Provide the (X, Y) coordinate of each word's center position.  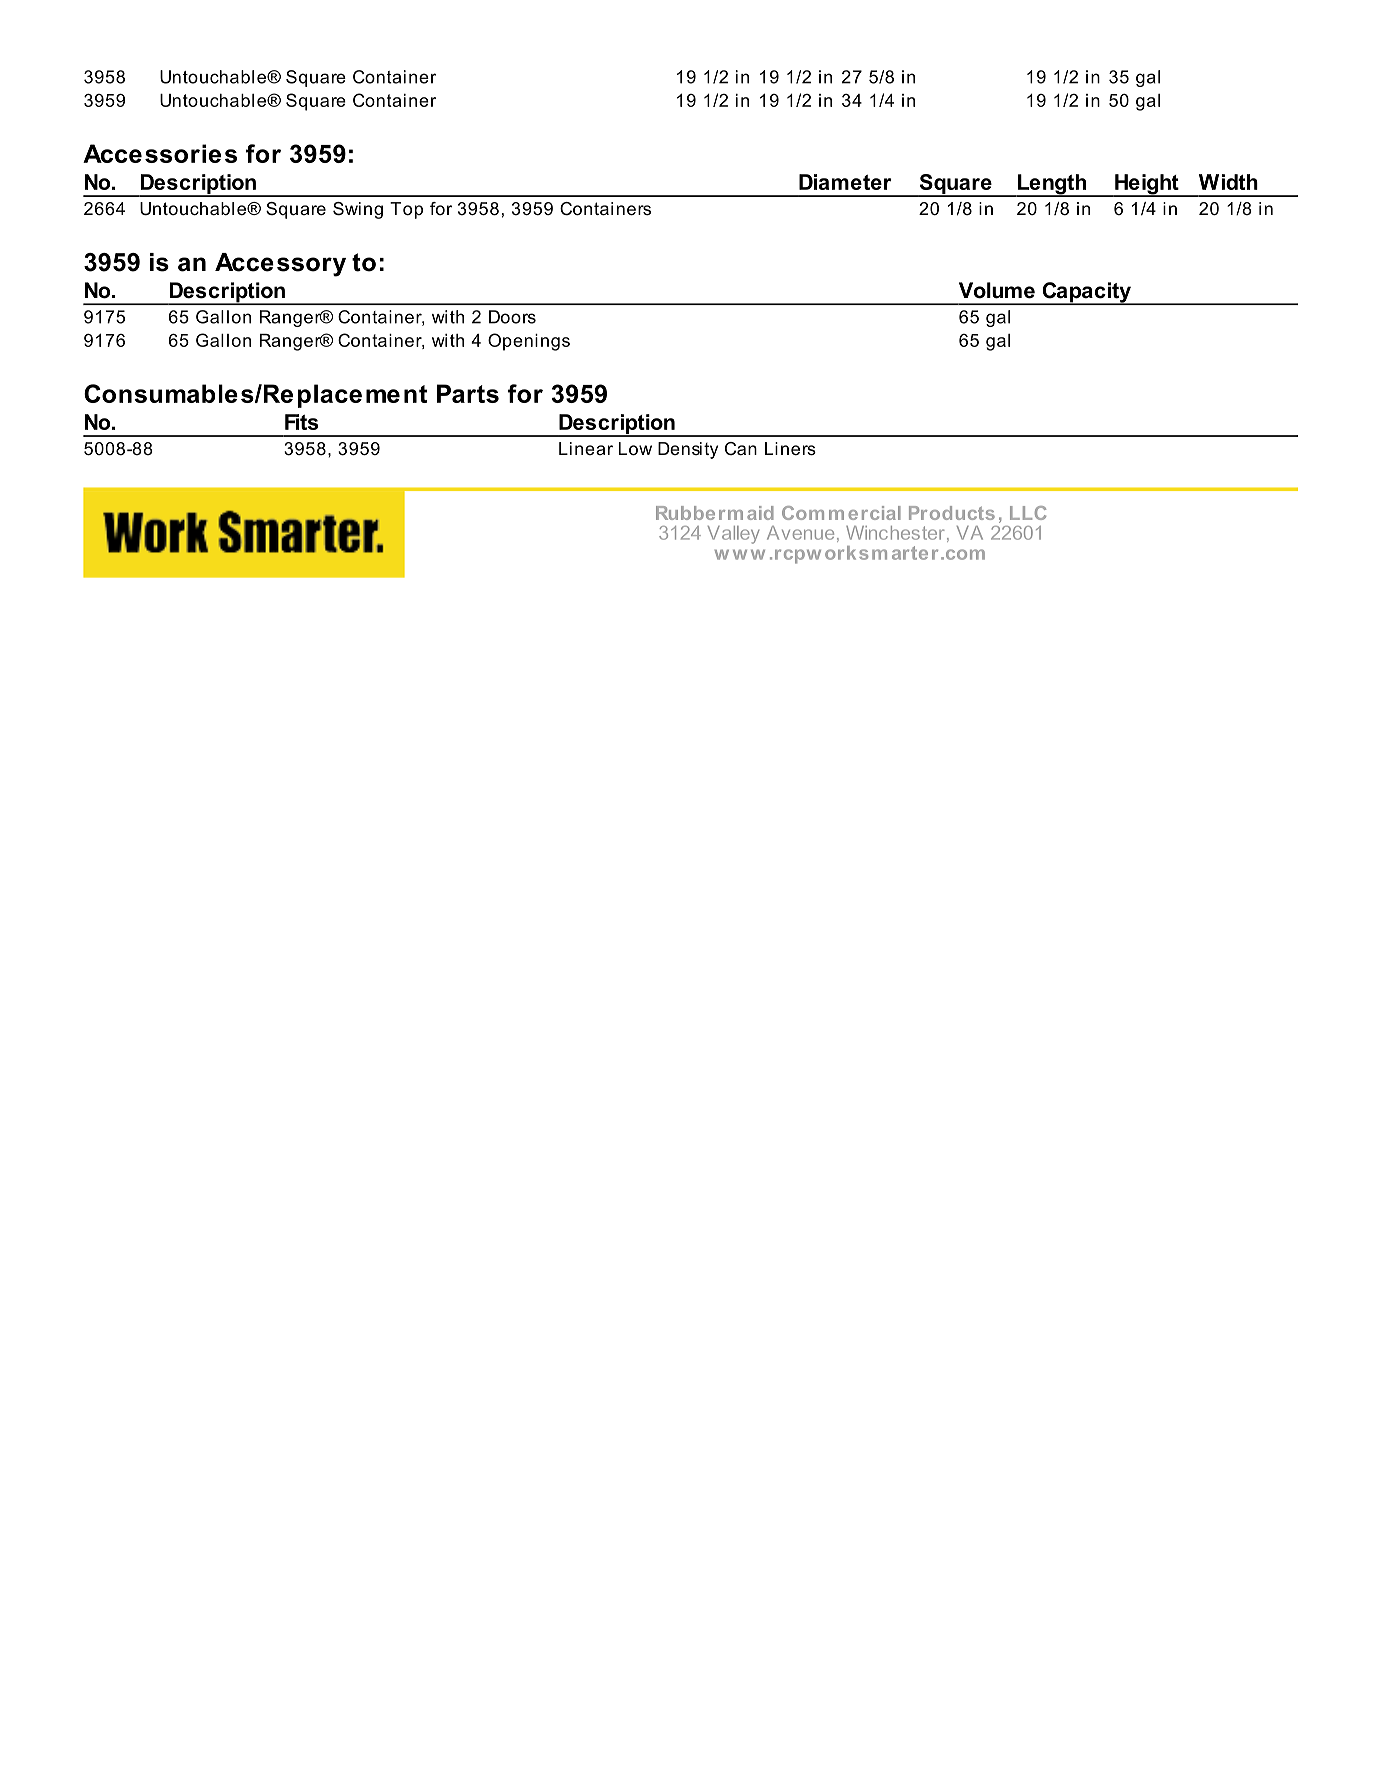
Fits (302, 422)
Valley (734, 535)
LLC (1028, 513)
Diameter (845, 182)
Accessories (160, 153)
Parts (468, 393)
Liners (790, 449)
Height (1147, 185)
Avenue (800, 533)
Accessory (280, 265)
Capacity (1086, 293)
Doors (512, 317)
